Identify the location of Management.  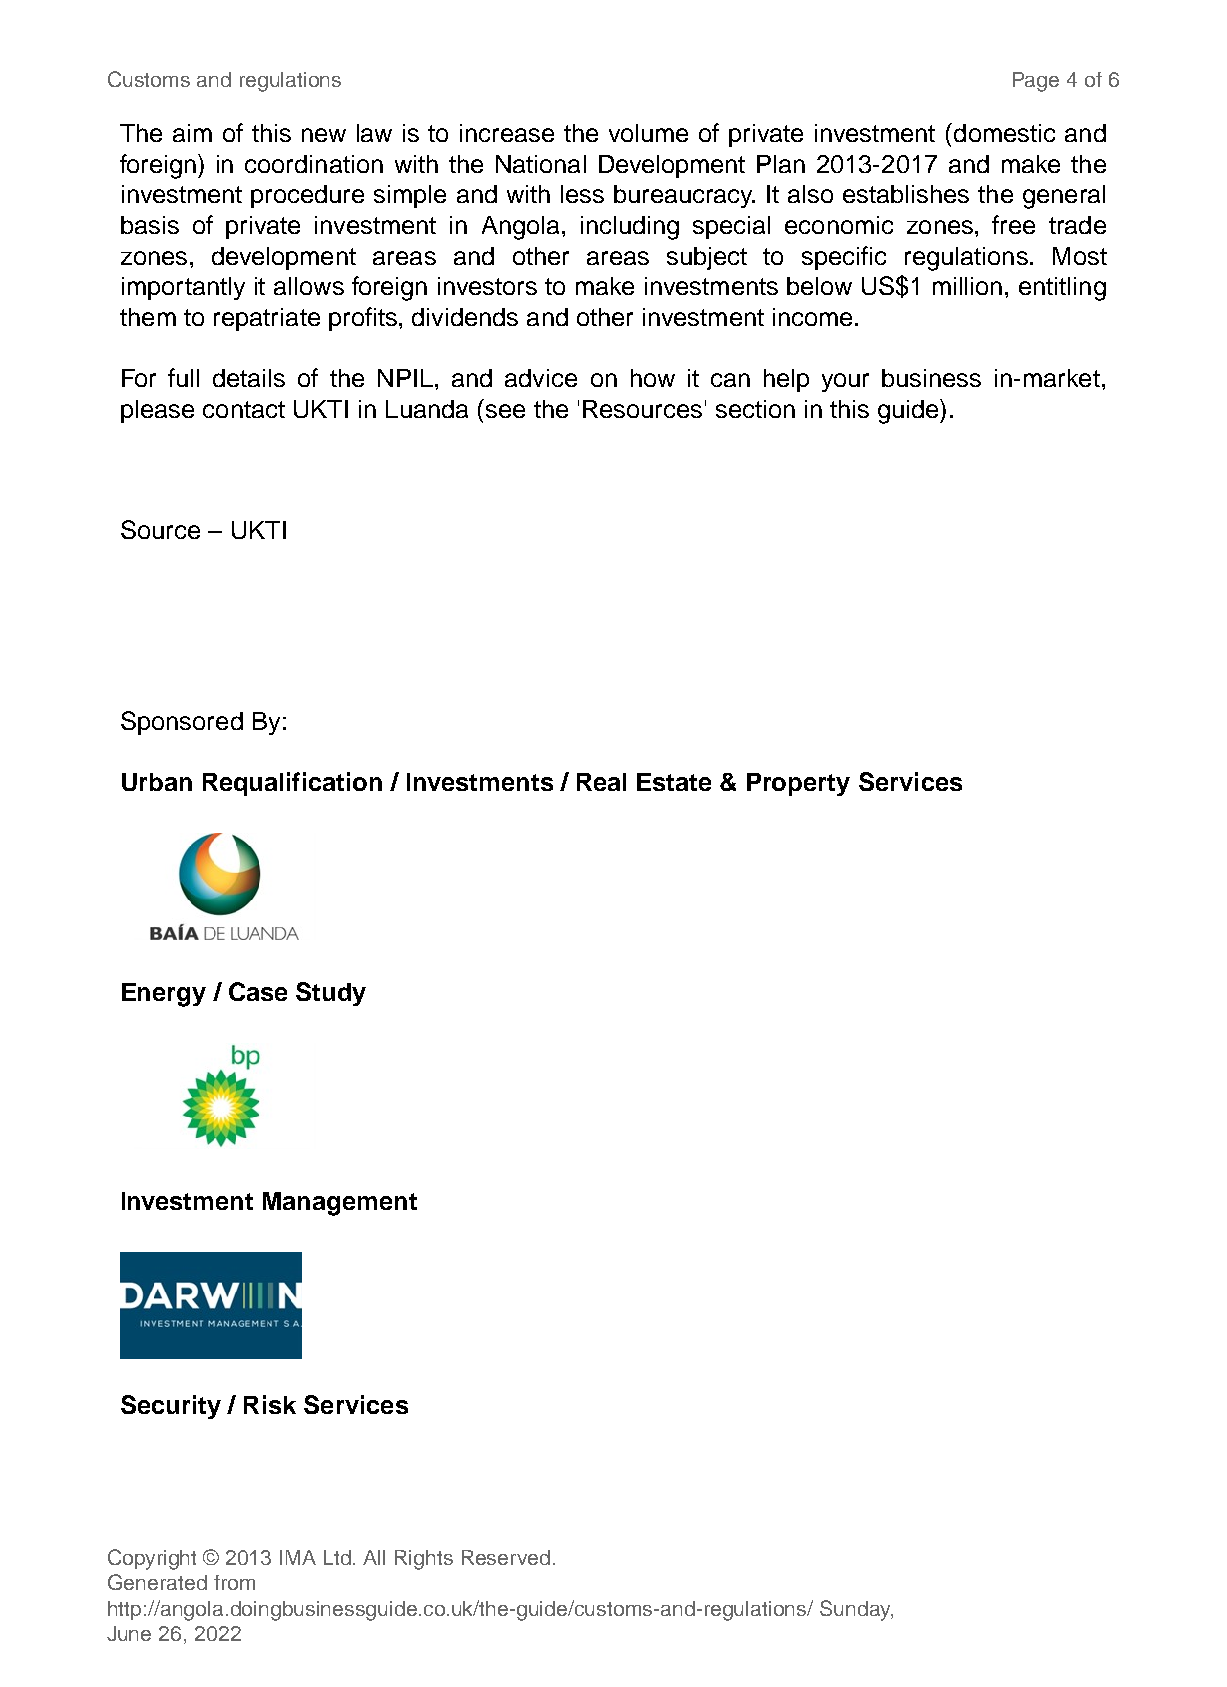
(340, 1204).
